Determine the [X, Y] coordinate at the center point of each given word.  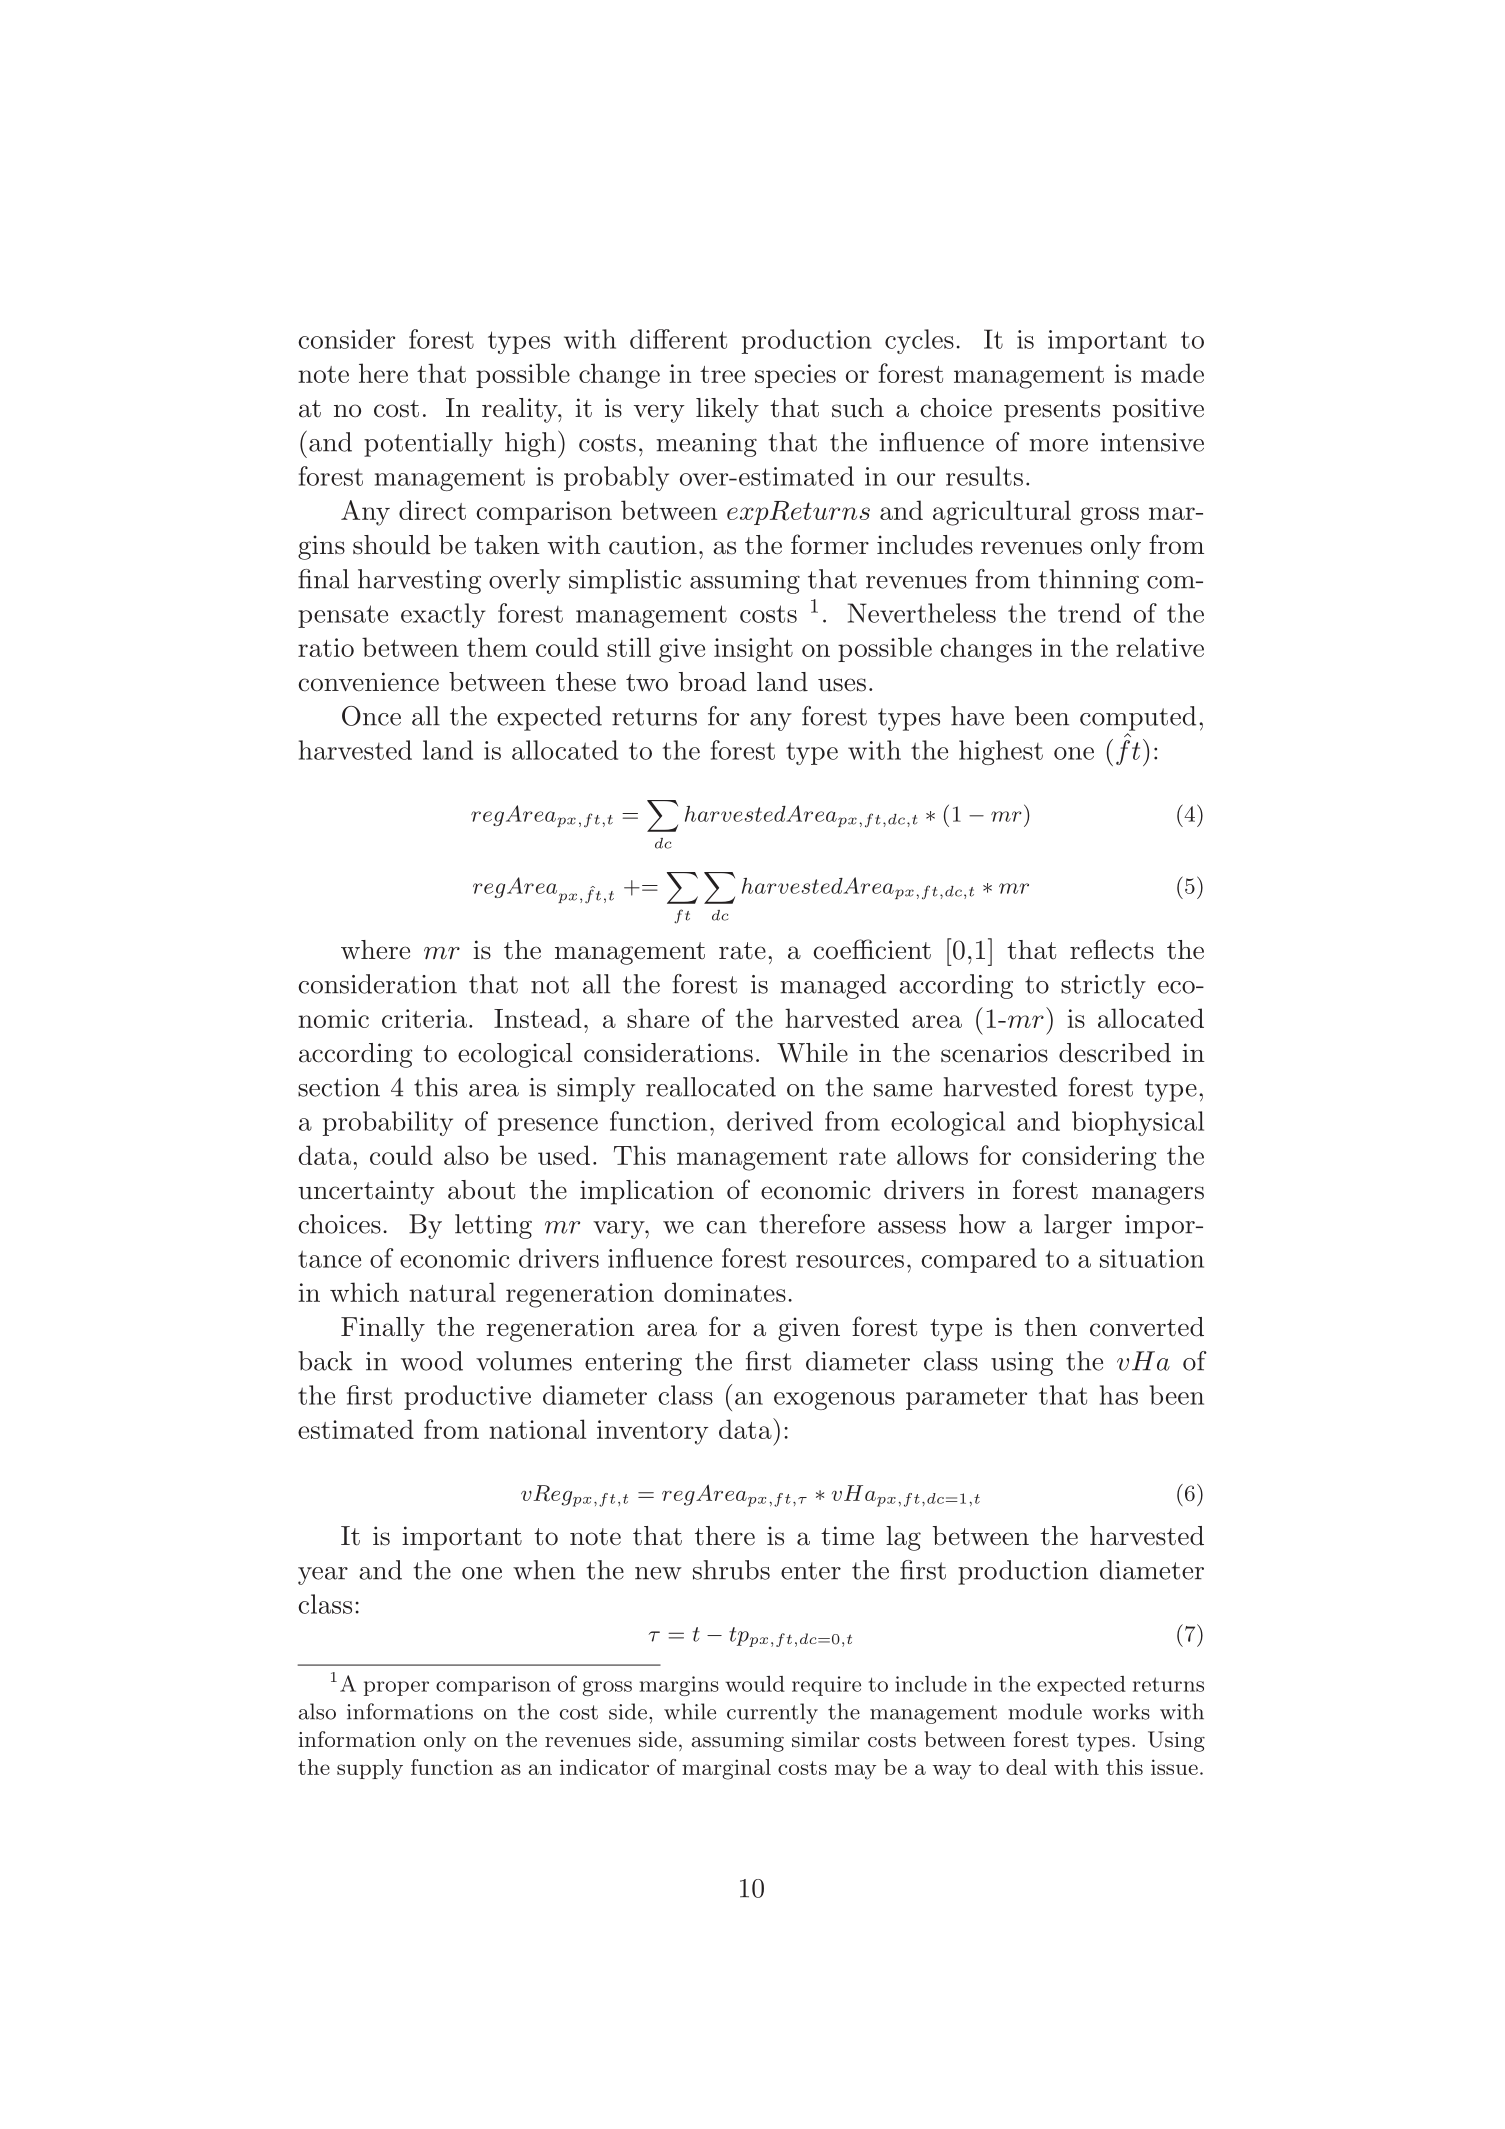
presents [1052, 411]
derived [770, 1121]
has [1119, 1395]
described [1115, 1053]
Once [371, 716]
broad [713, 682]
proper [396, 1688]
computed [1138, 718]
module [1045, 1711]
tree [722, 374]
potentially [428, 444]
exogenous [834, 1401]
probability [388, 1123]
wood [432, 1361]
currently [772, 1713]
